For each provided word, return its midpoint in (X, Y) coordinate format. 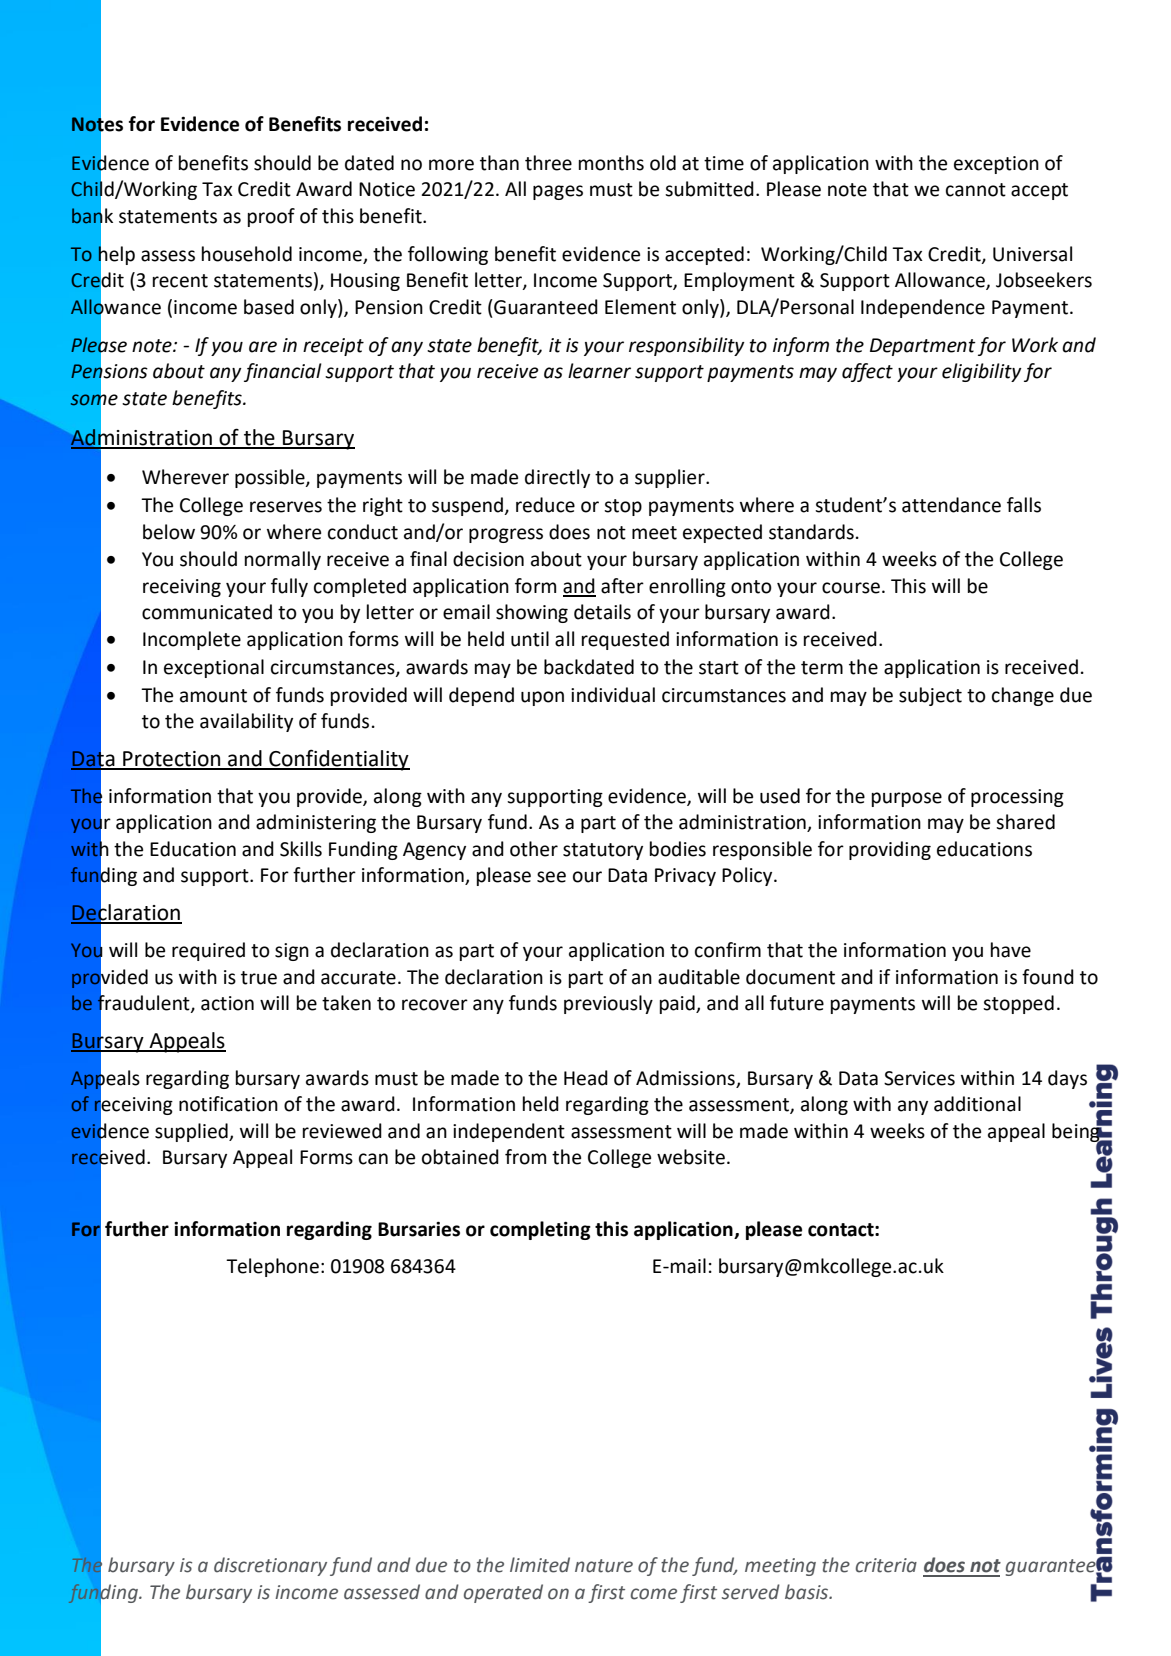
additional (977, 1104)
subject (930, 696)
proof (271, 217)
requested (625, 640)
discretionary (270, 1566)
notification (228, 1104)
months (611, 163)
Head (586, 1078)
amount (213, 696)
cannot (976, 190)
